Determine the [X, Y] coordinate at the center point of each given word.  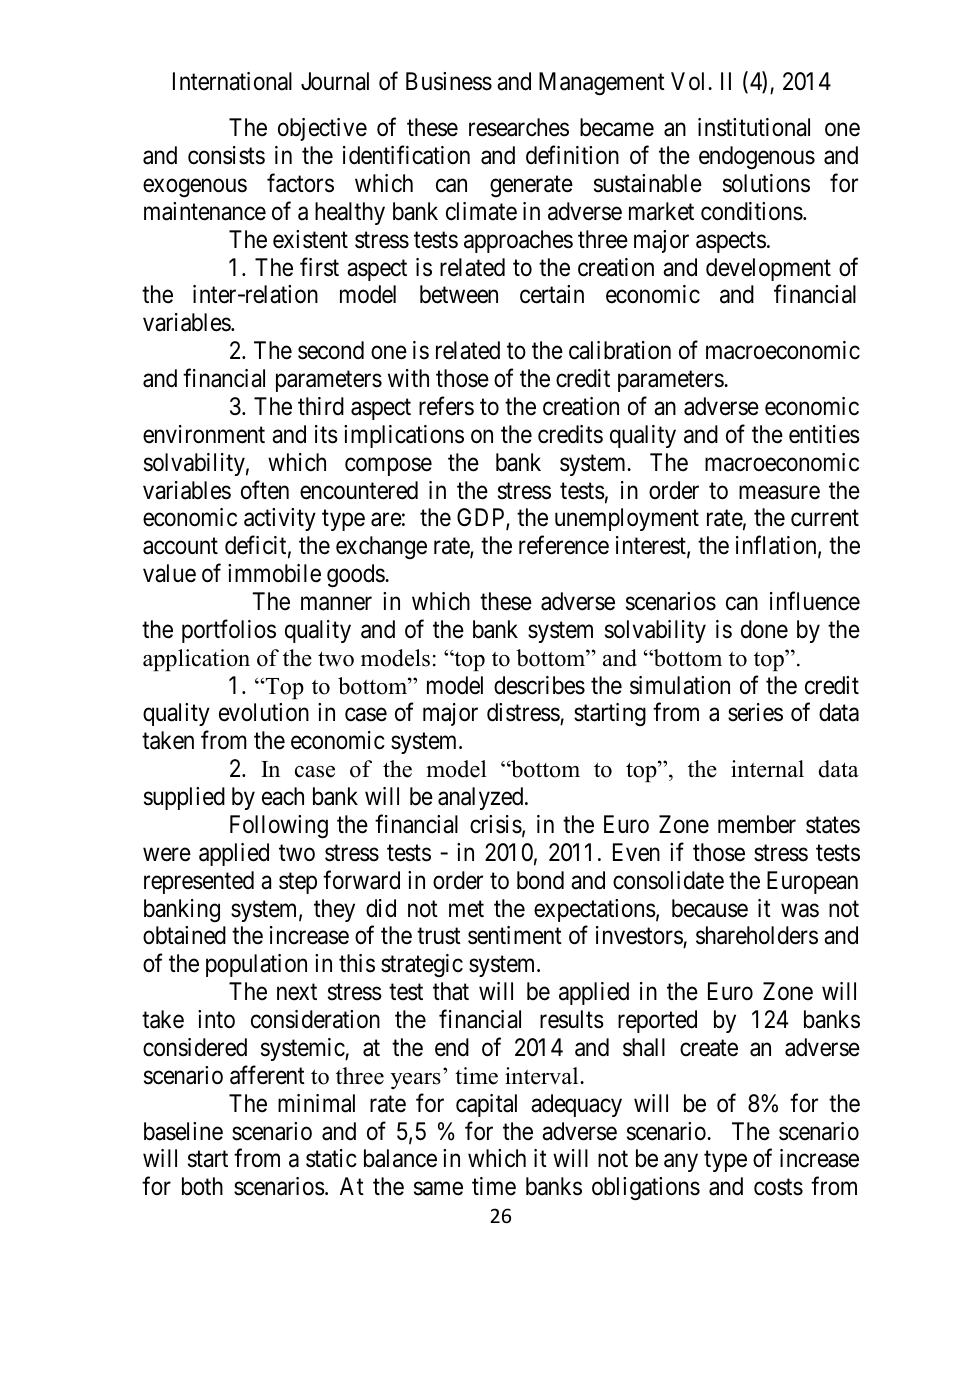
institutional [754, 127]
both [202, 1186]
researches [519, 127]
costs [778, 1187]
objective [322, 129]
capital [486, 1105]
